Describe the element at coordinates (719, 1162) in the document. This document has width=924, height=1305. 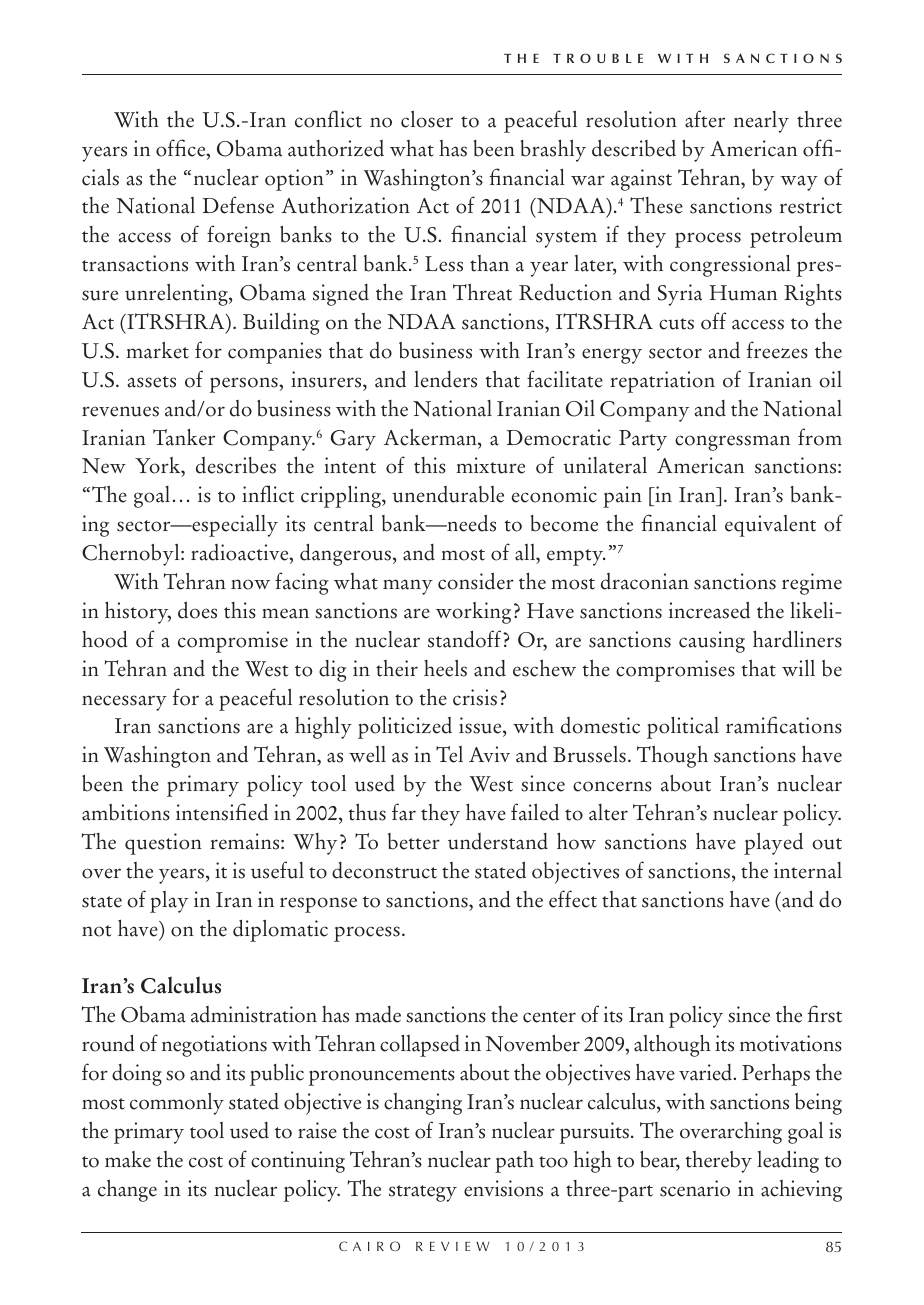
I see `thereby` at that location.
